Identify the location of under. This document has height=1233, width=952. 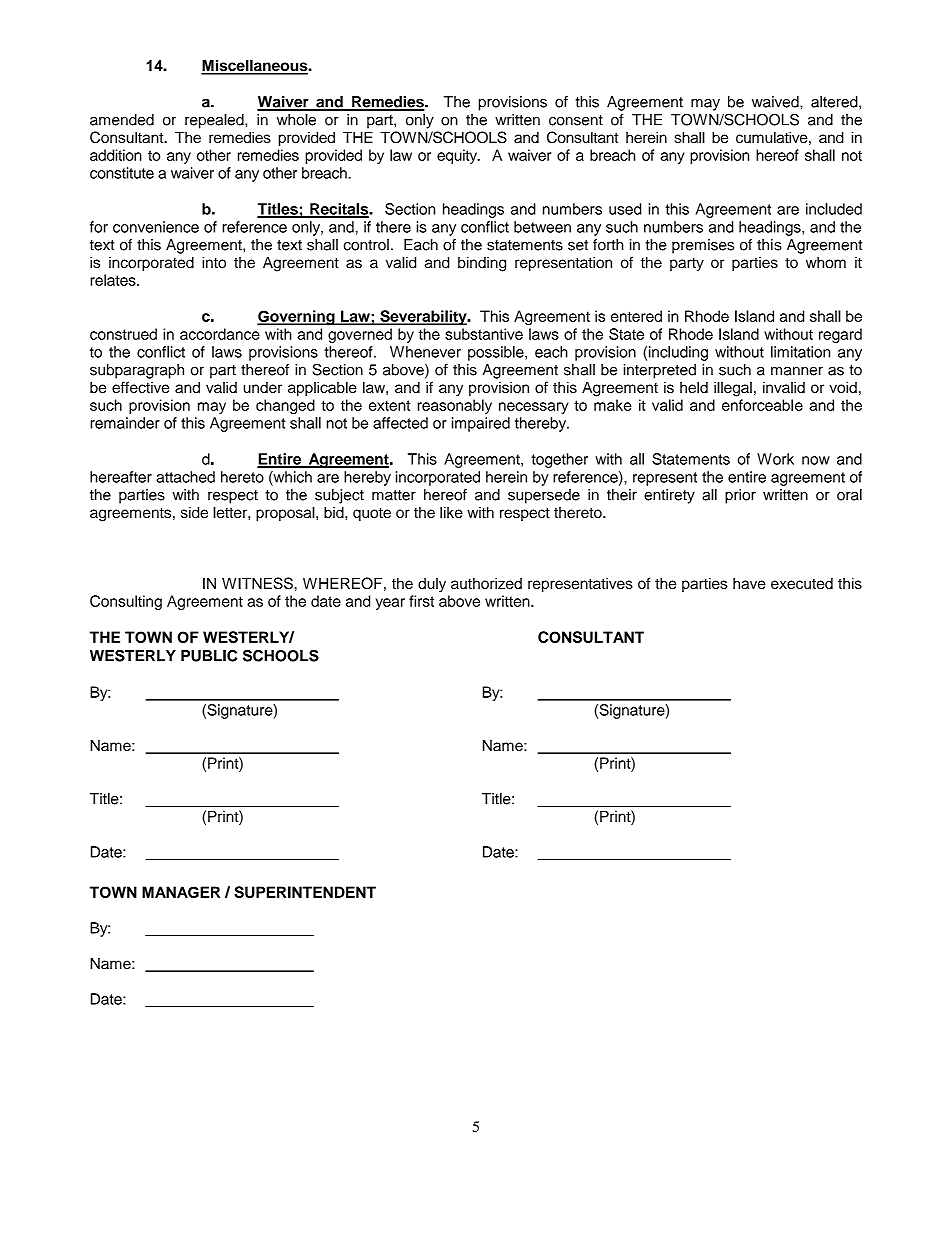
(262, 387).
